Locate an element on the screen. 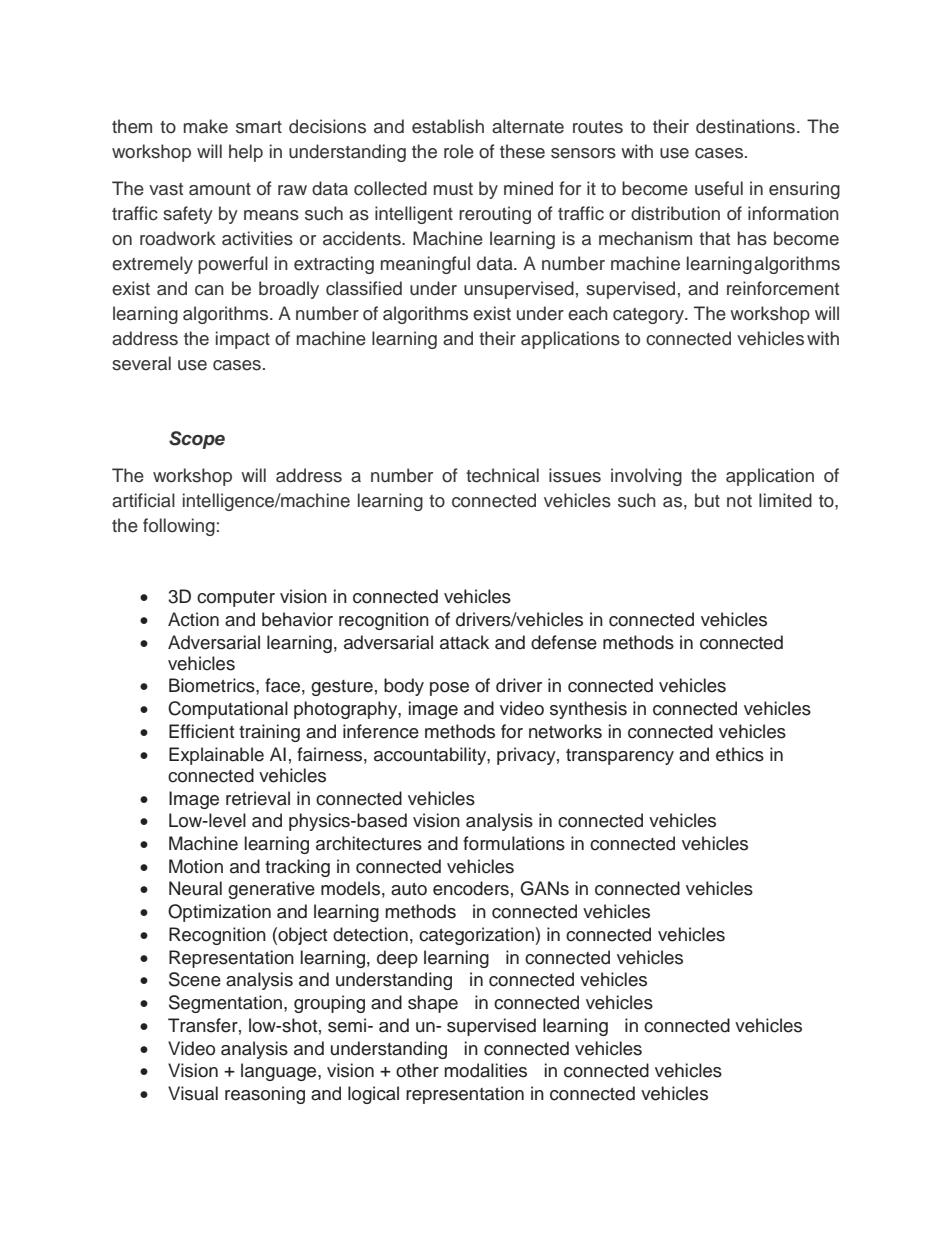  help is located at coordinates (246, 153).
